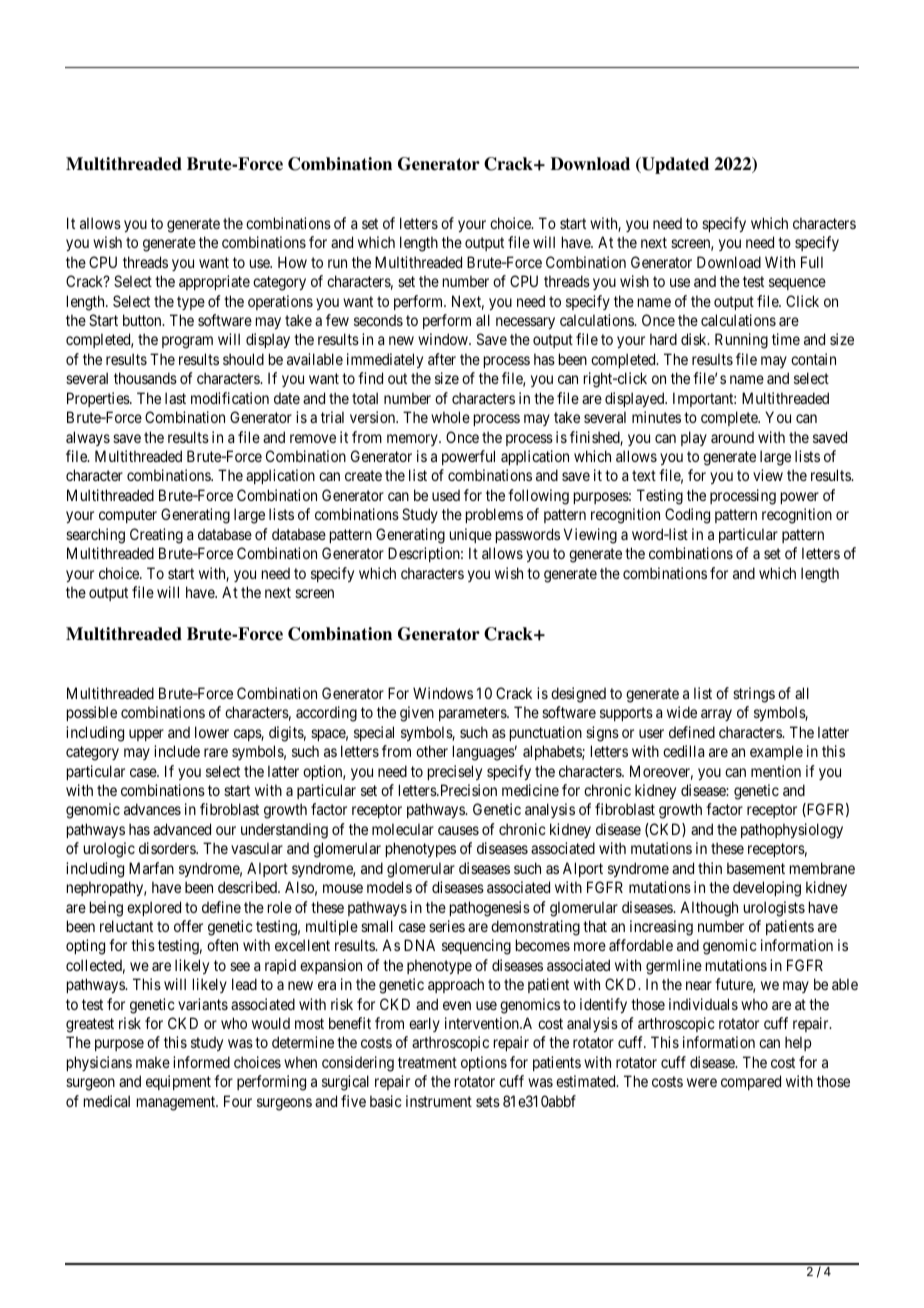  Describe the element at coordinates (152, 809) in the screenshot. I see `advances` at that location.
